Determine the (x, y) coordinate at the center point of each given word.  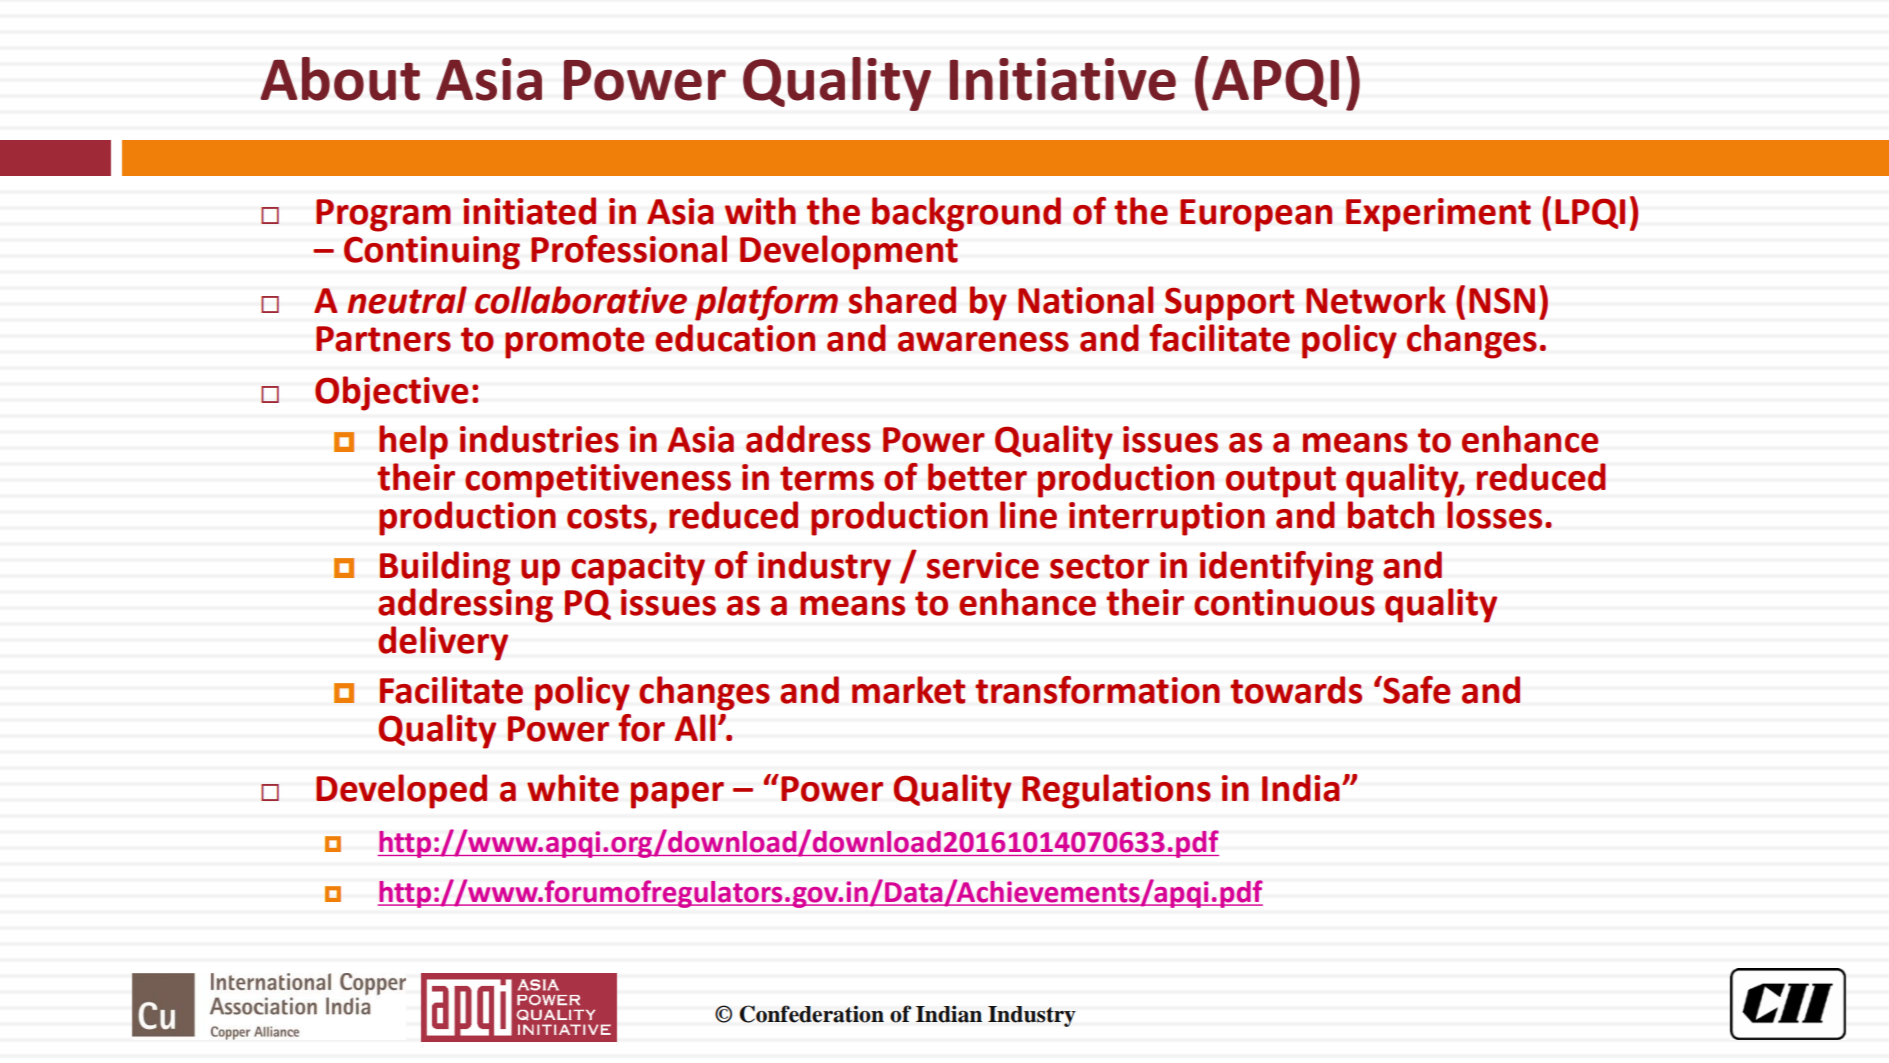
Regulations (1116, 791)
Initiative (1063, 79)
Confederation (811, 1014)
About (340, 79)
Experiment (1438, 215)
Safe (1415, 690)
